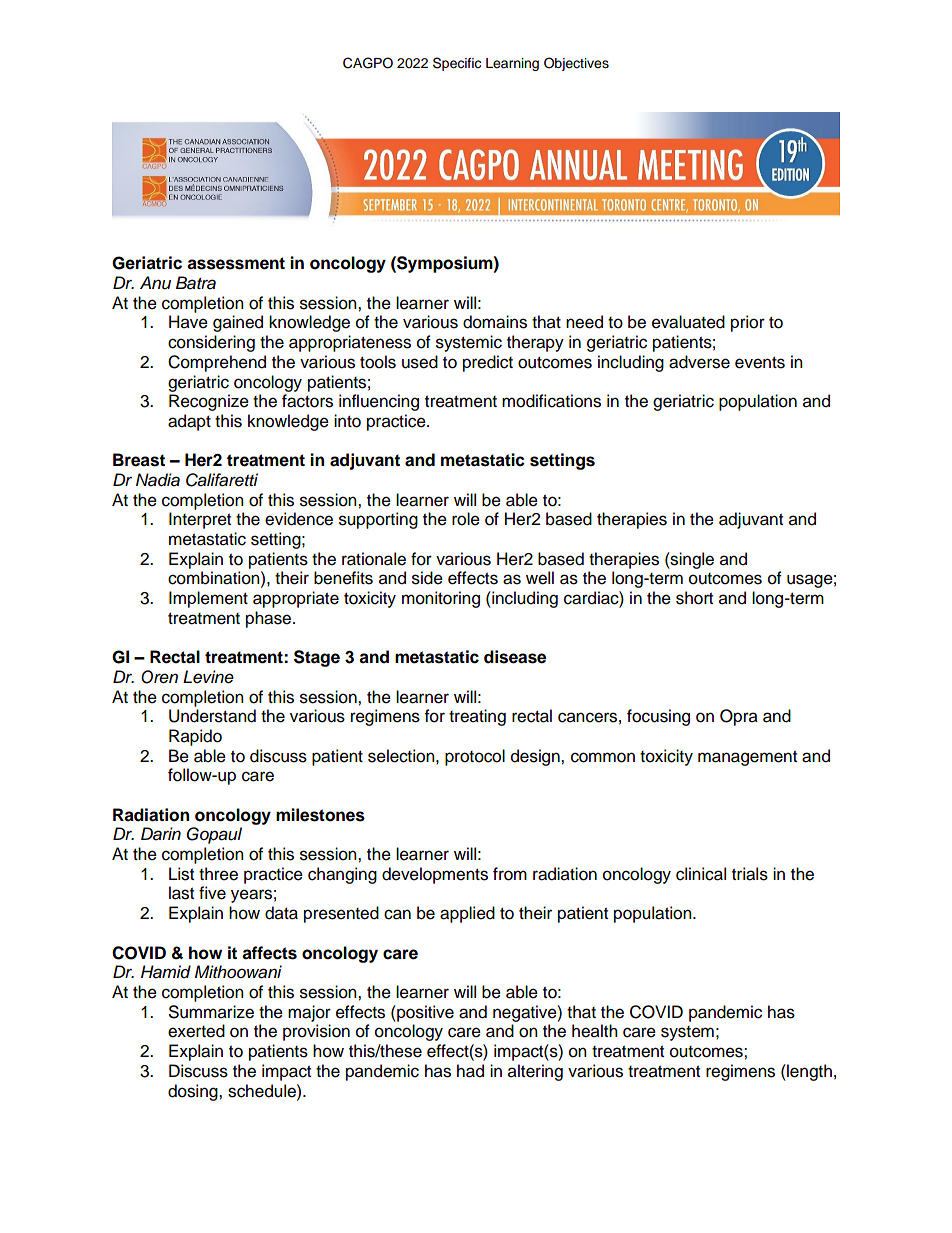 The image size is (952, 1233). I want to click on Specific, so click(457, 64).
